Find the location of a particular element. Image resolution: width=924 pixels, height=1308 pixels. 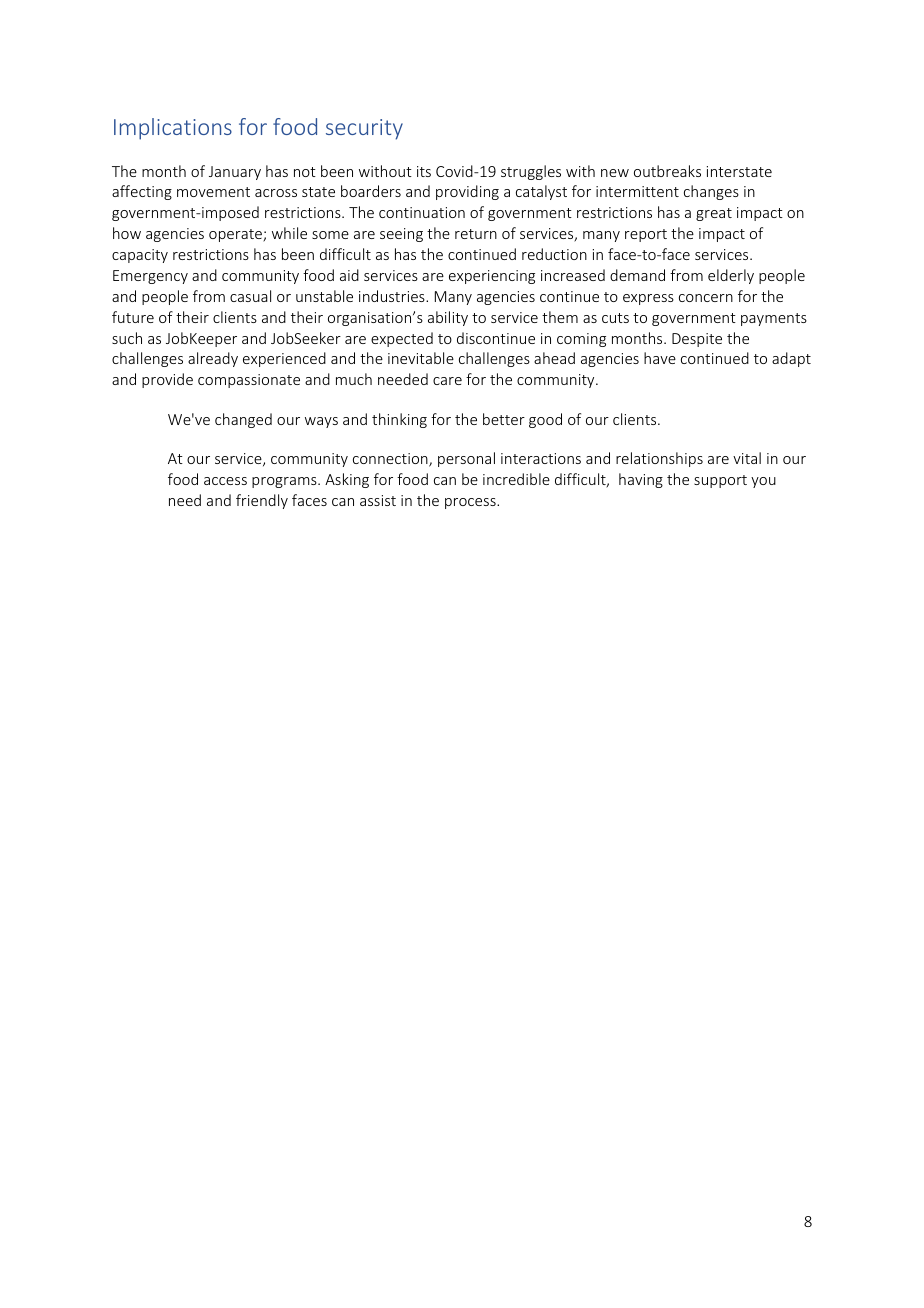

process is located at coordinates (471, 503).
